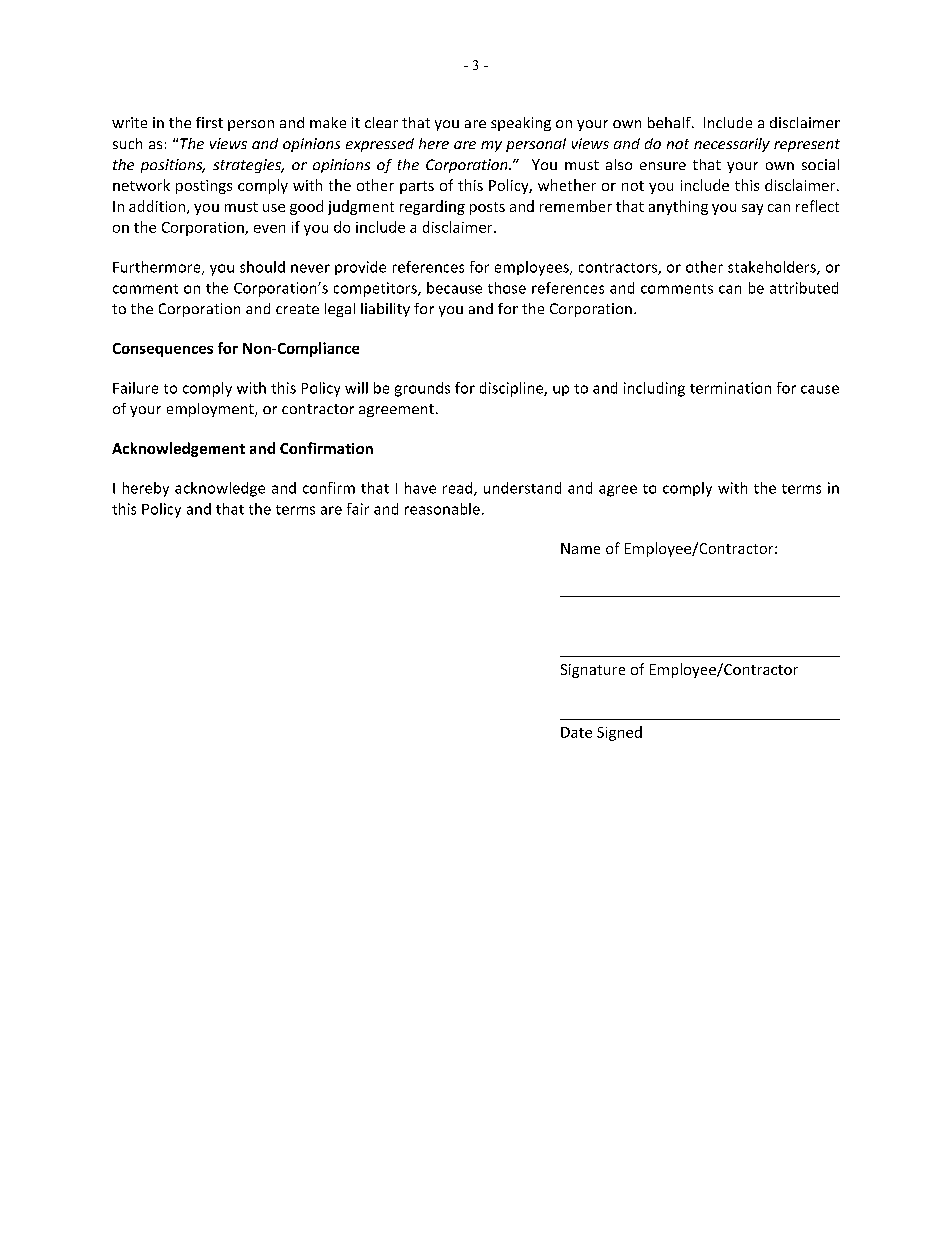  I want to click on first, so click(209, 122).
